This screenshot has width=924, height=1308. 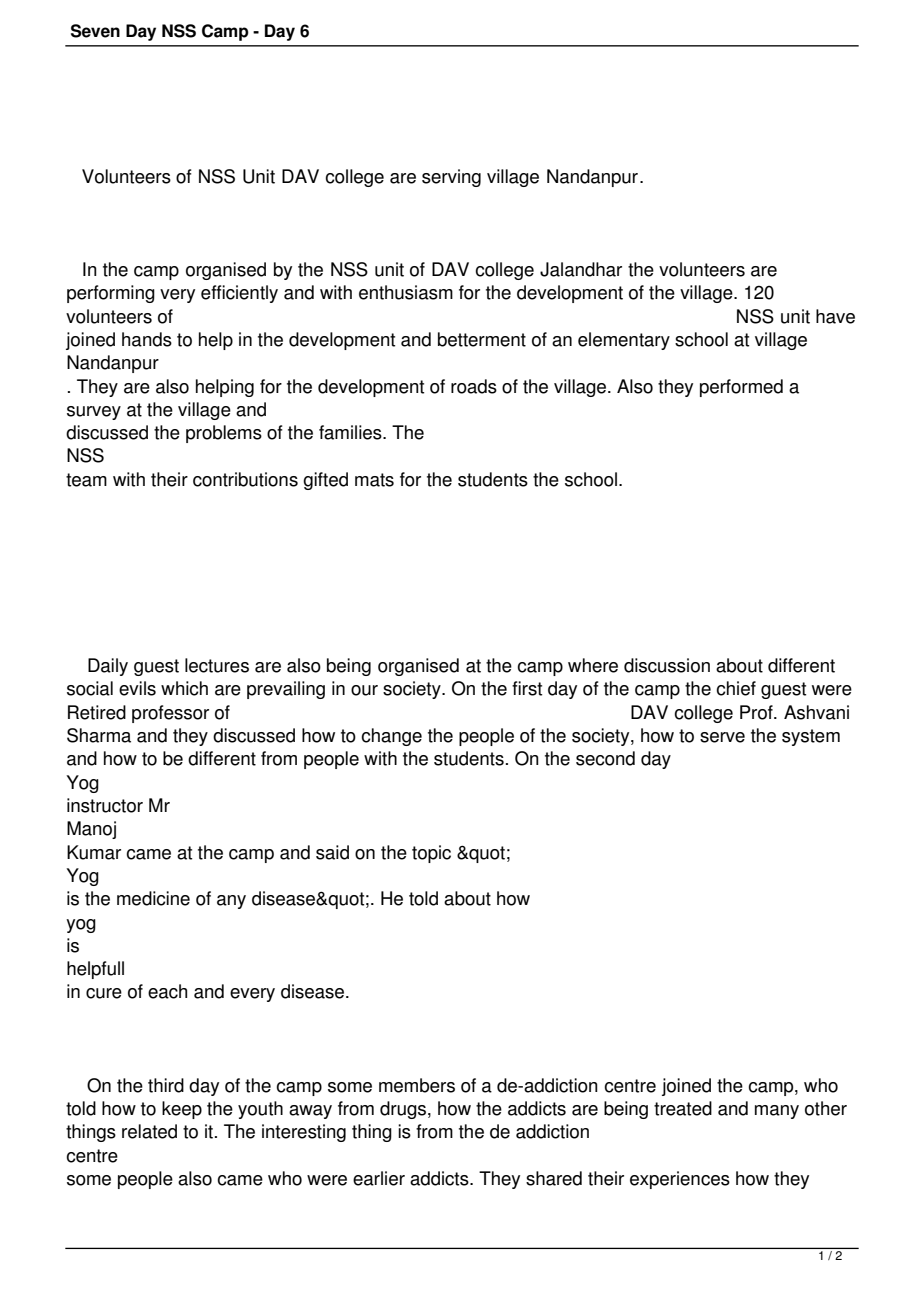 What do you see at coordinates (722, 737) in the screenshot?
I see `serve` at bounding box center [722, 737].
